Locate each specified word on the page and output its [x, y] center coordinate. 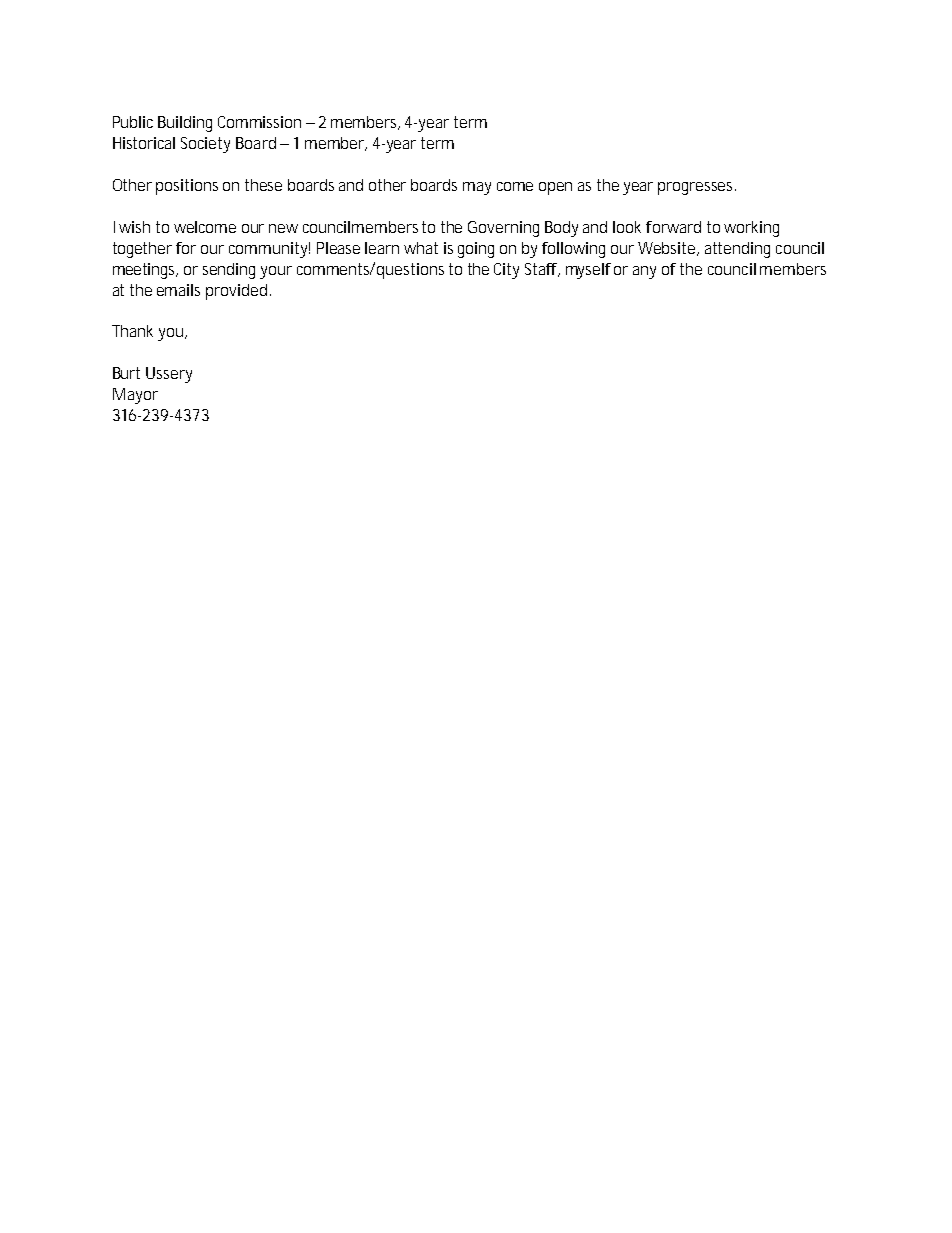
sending [229, 271]
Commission [259, 122]
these [263, 185]
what [421, 248]
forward [673, 227]
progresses [697, 188]
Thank [132, 331]
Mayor [135, 396]
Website [668, 249]
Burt [126, 373]
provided [236, 292]
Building [185, 124]
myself [588, 271]
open [555, 188]
